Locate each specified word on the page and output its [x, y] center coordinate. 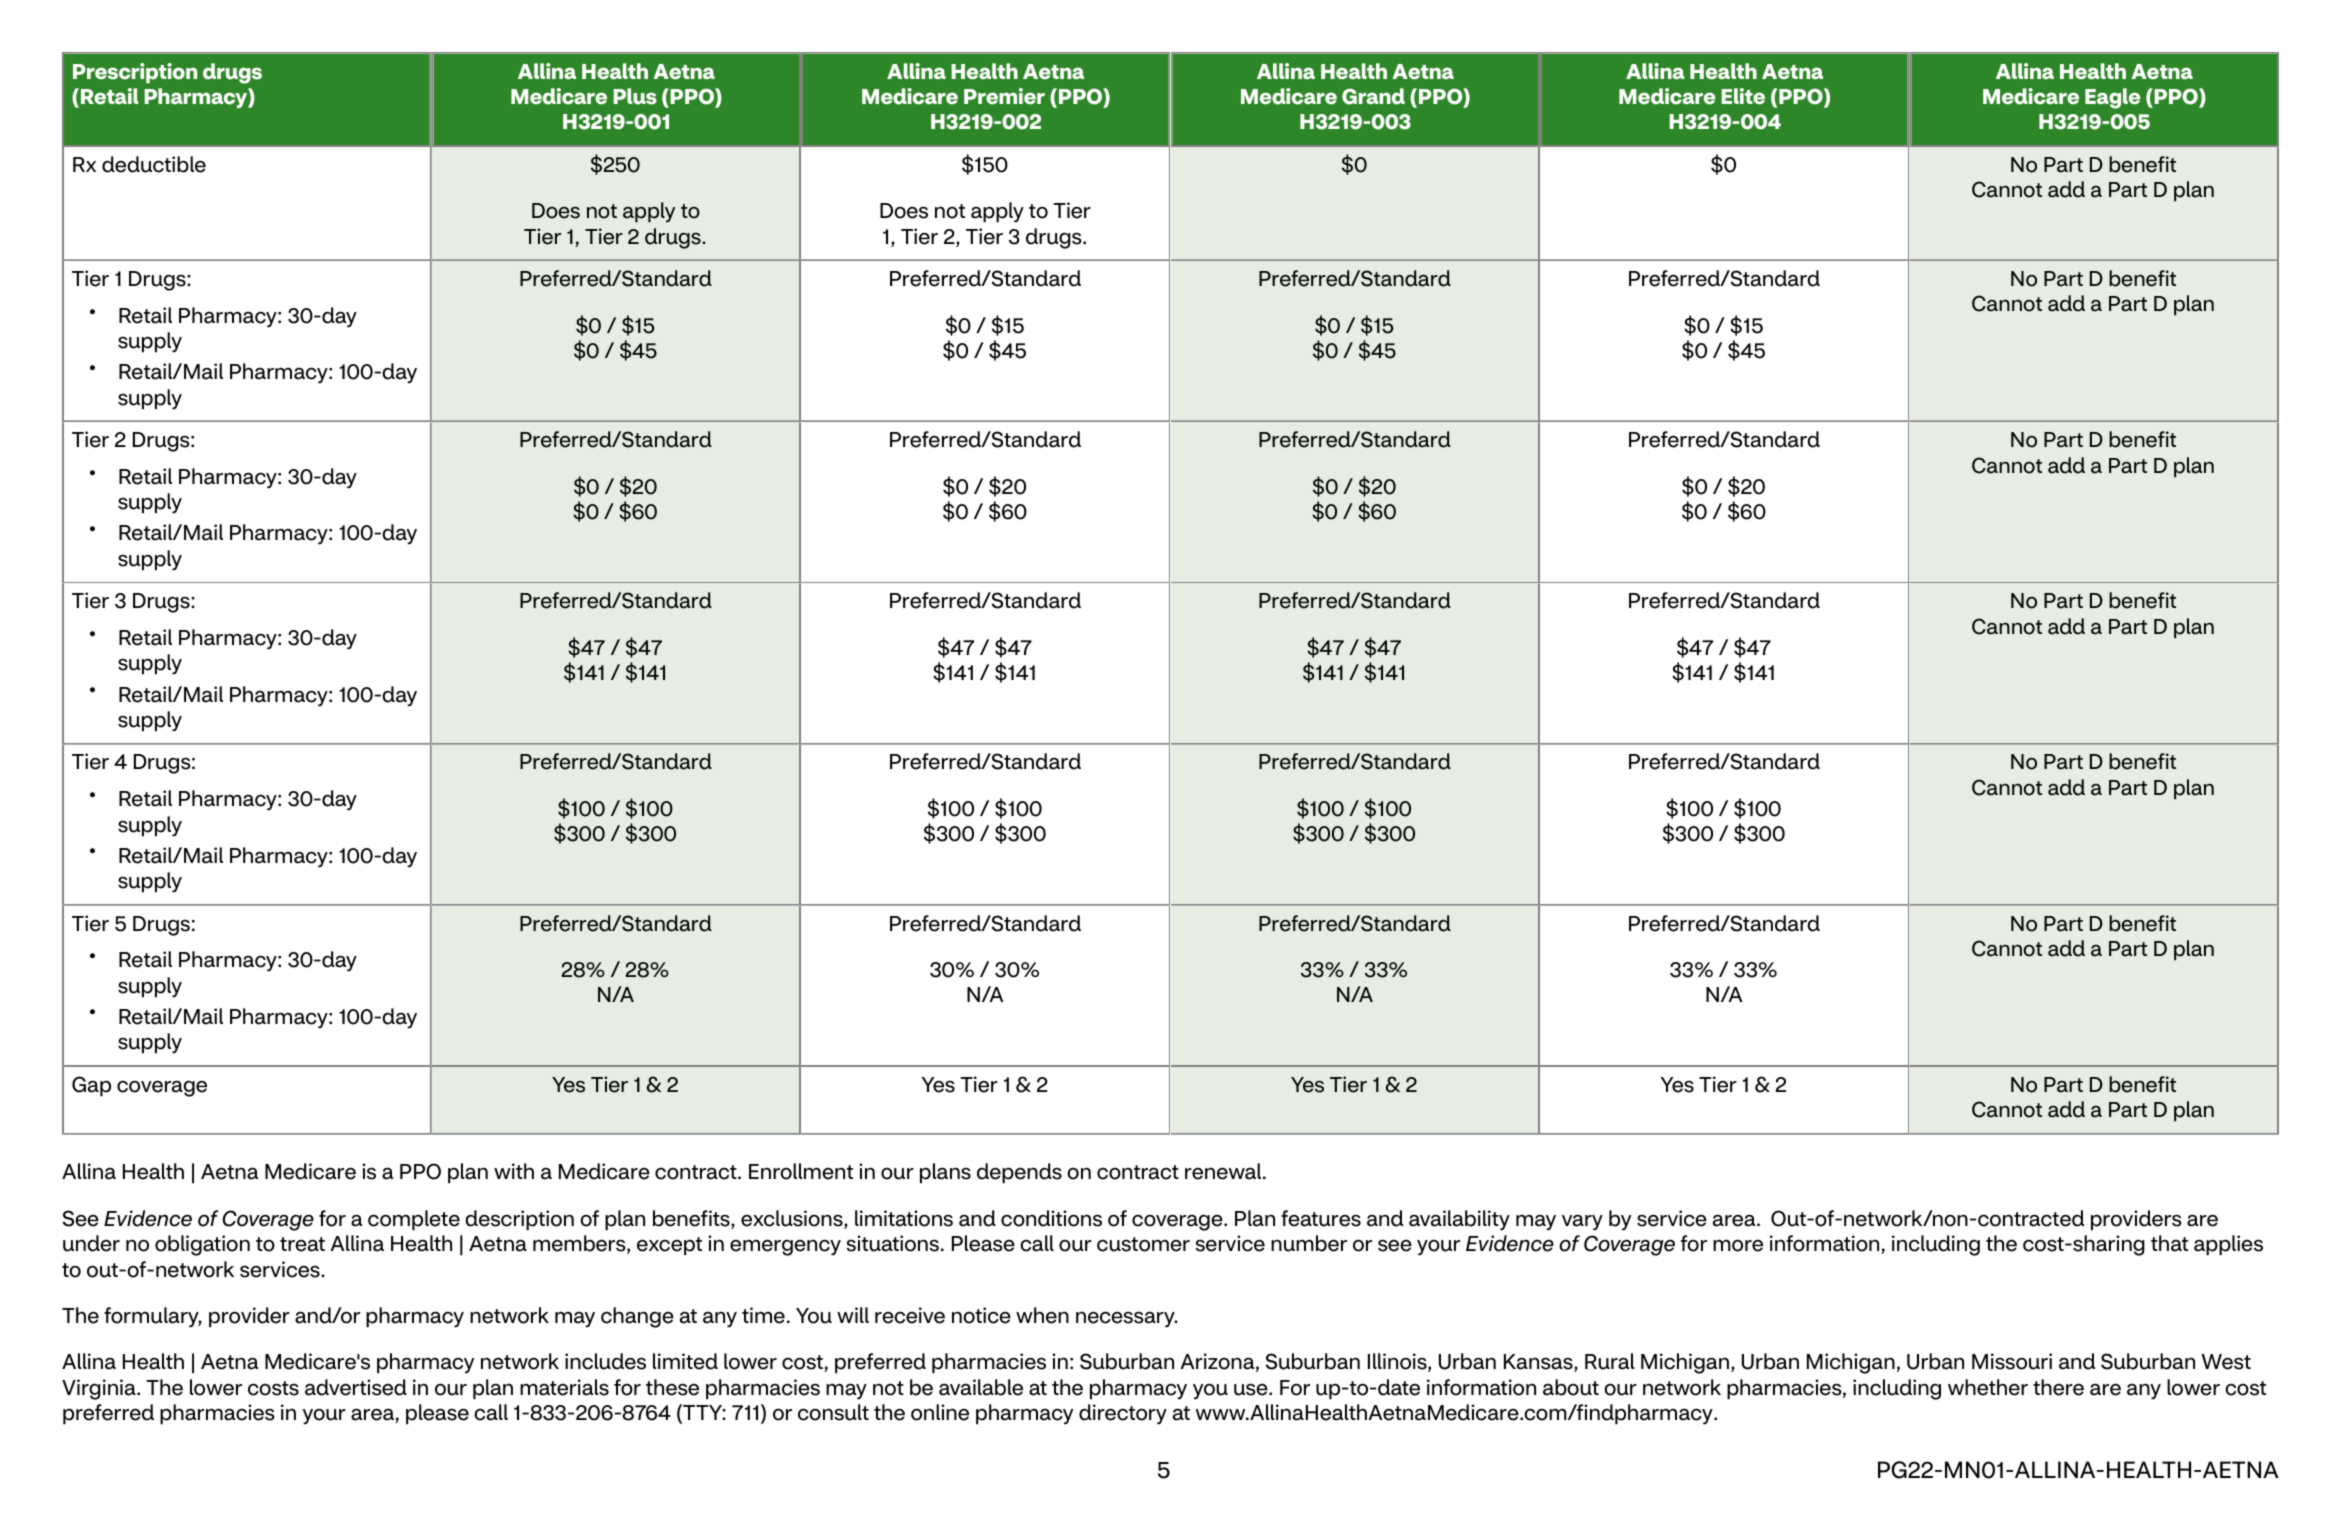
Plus [635, 96]
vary [1582, 1222]
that [2169, 1243]
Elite [1743, 96]
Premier [1004, 96]
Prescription [135, 73]
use [1252, 1389]
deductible [154, 164]
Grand [1373, 96]
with [514, 1171]
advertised [356, 1387]
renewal [1224, 1171]
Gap [91, 1086]
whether [1988, 1387]
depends [1019, 1173]
